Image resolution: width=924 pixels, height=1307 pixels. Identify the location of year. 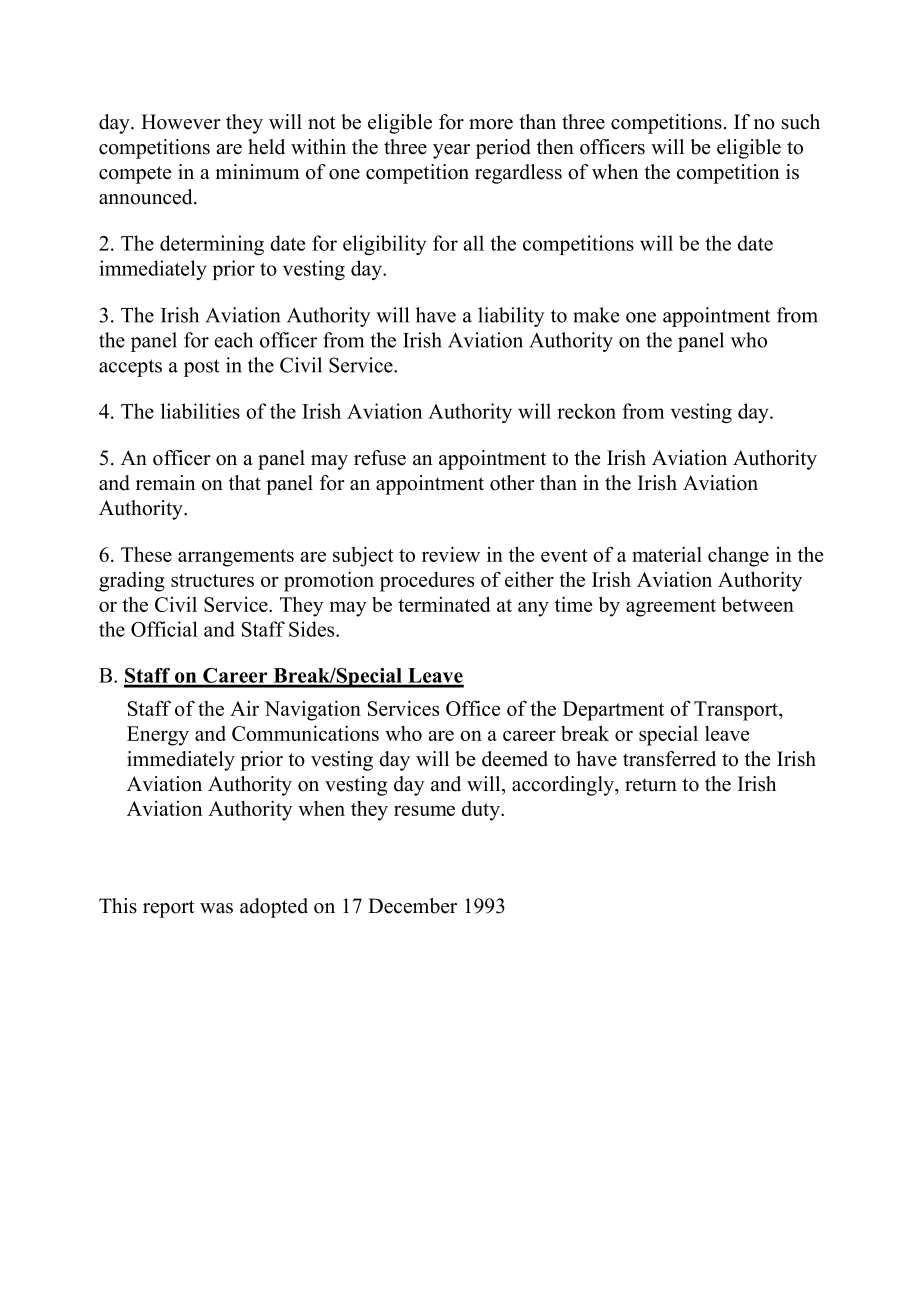
(451, 151).
